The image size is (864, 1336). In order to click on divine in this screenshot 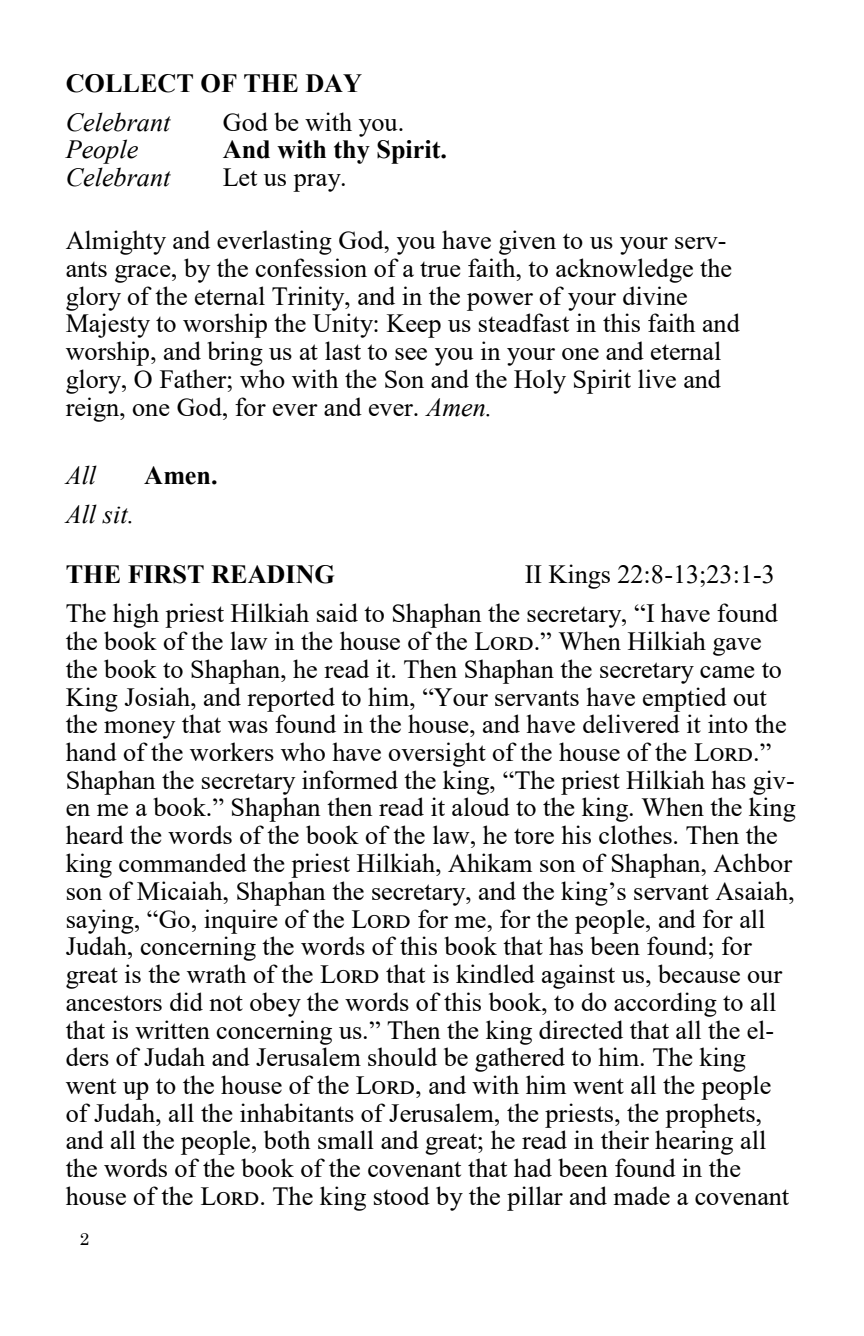, I will do `click(655, 295)`.
